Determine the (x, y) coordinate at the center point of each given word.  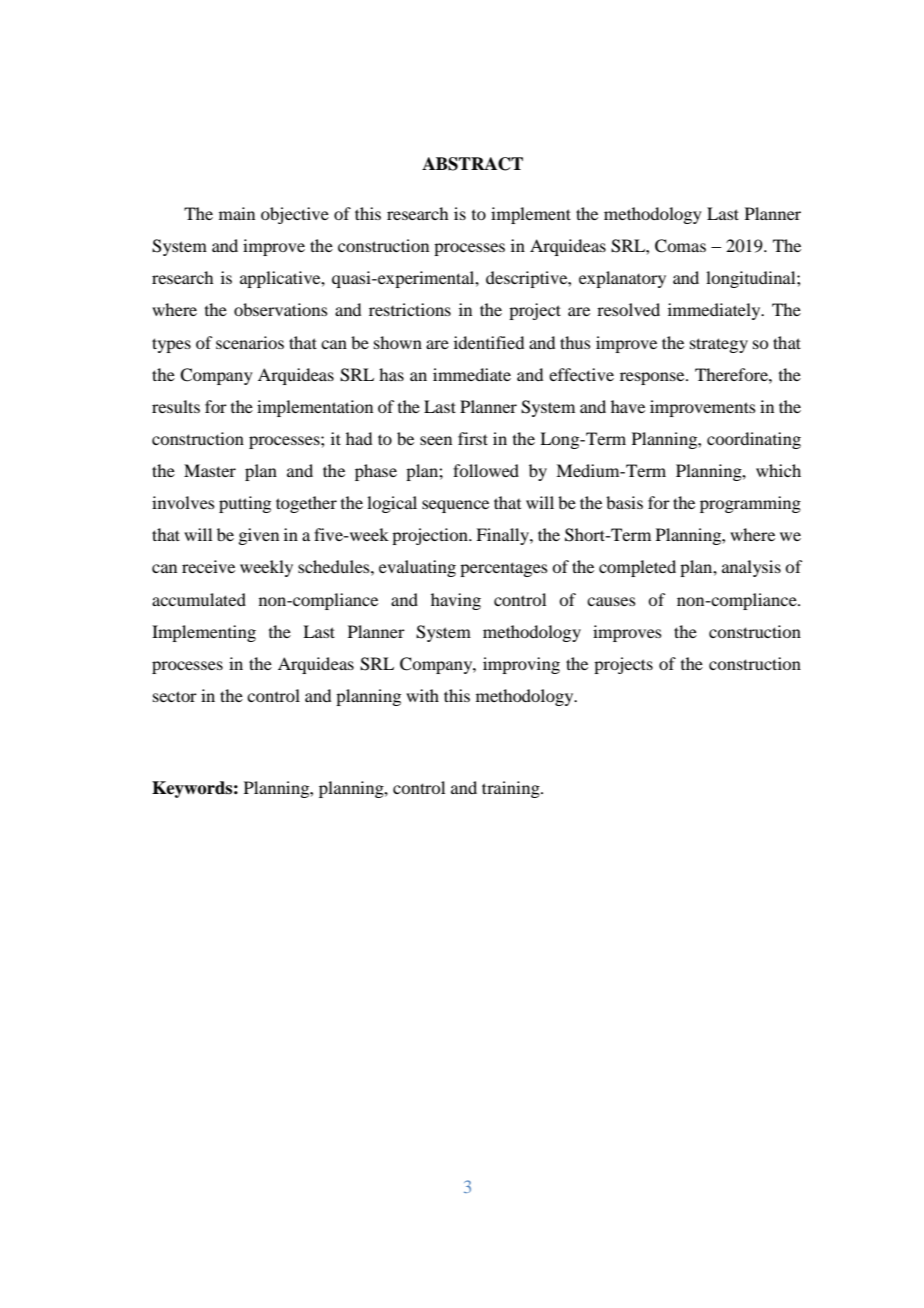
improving (521, 665)
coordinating (754, 440)
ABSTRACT (472, 164)
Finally (503, 536)
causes (611, 601)
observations (281, 309)
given (258, 536)
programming (750, 504)
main (237, 213)
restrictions (410, 309)
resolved (628, 309)
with (422, 695)
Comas (680, 246)
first (473, 438)
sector (175, 696)
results (176, 406)
